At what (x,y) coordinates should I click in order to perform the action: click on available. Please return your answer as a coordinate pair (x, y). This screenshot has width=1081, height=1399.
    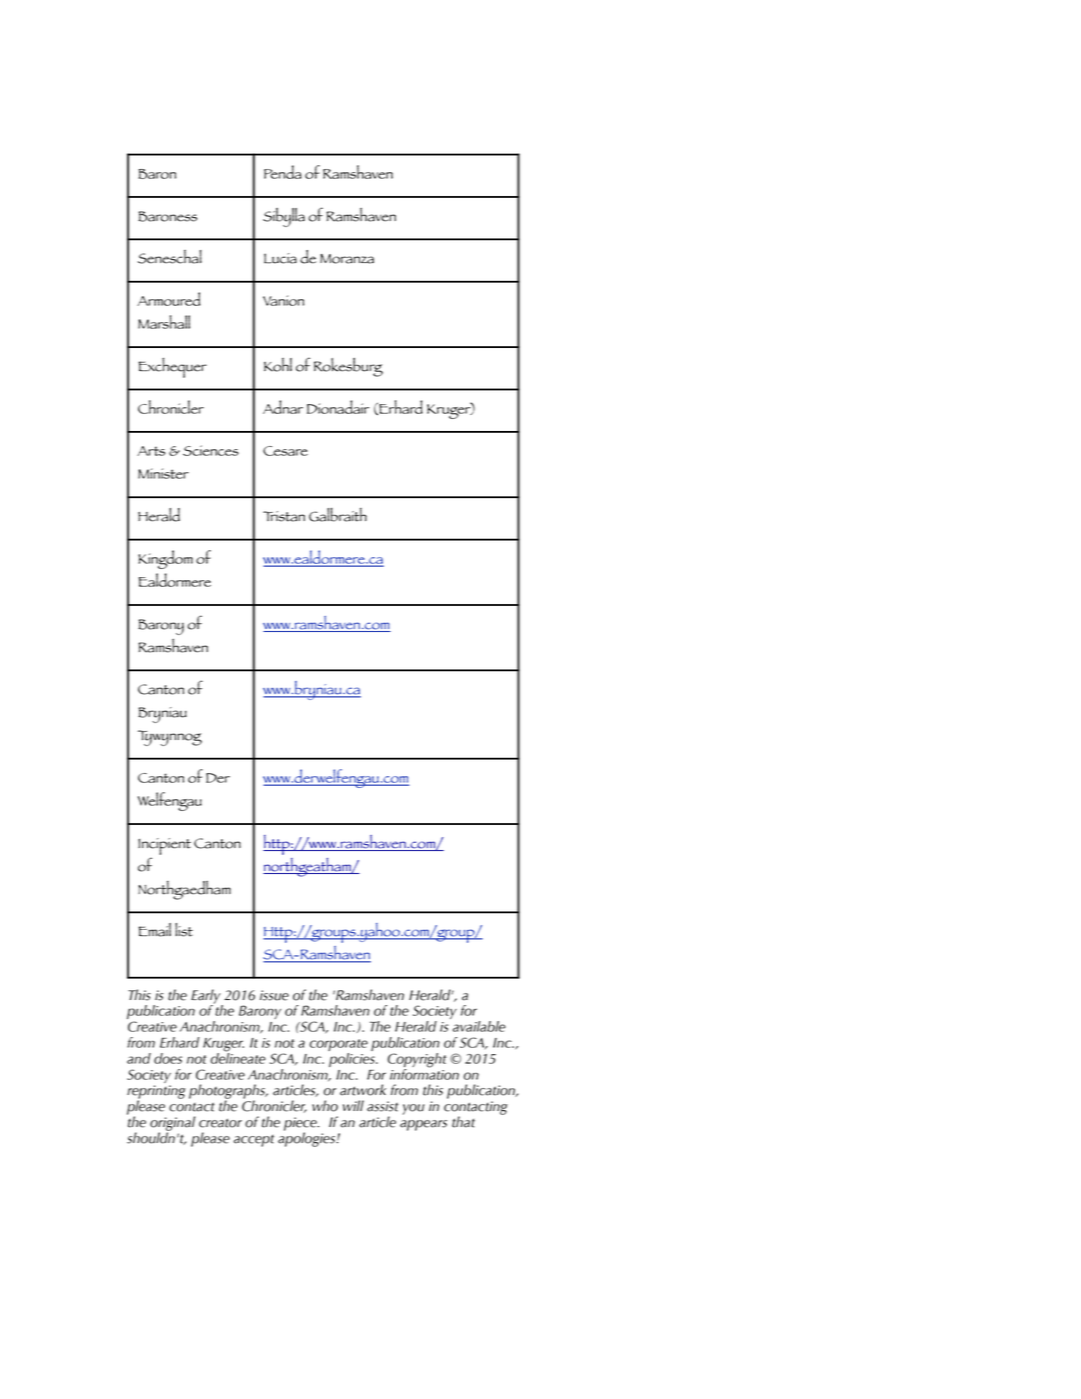
    Looking at the image, I should click on (479, 1026).
